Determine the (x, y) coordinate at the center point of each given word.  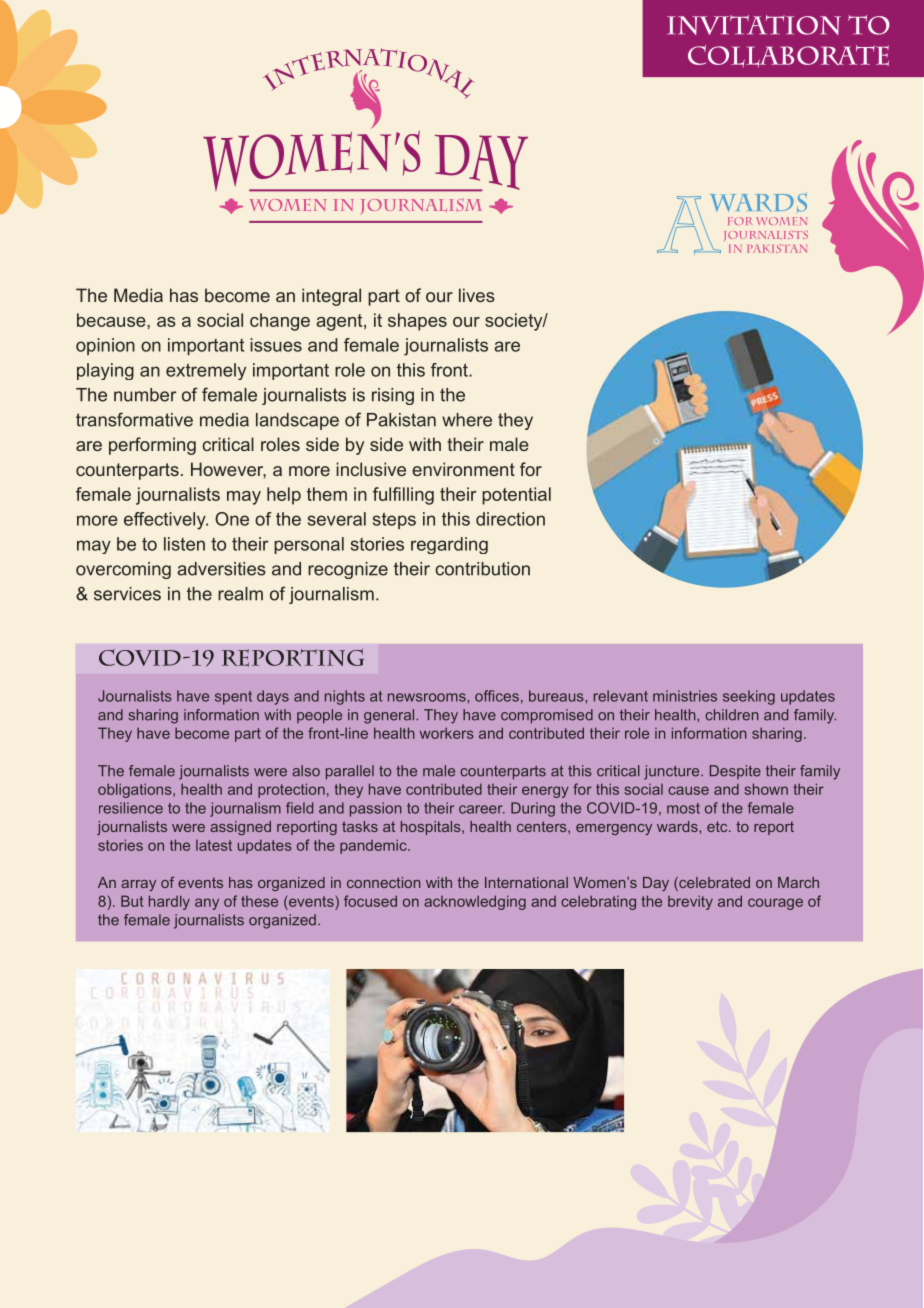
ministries (685, 696)
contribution (482, 569)
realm (240, 594)
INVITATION (754, 25)
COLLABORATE (788, 56)
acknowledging (475, 902)
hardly (169, 902)
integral (331, 297)
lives (477, 295)
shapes (417, 322)
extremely (206, 371)
